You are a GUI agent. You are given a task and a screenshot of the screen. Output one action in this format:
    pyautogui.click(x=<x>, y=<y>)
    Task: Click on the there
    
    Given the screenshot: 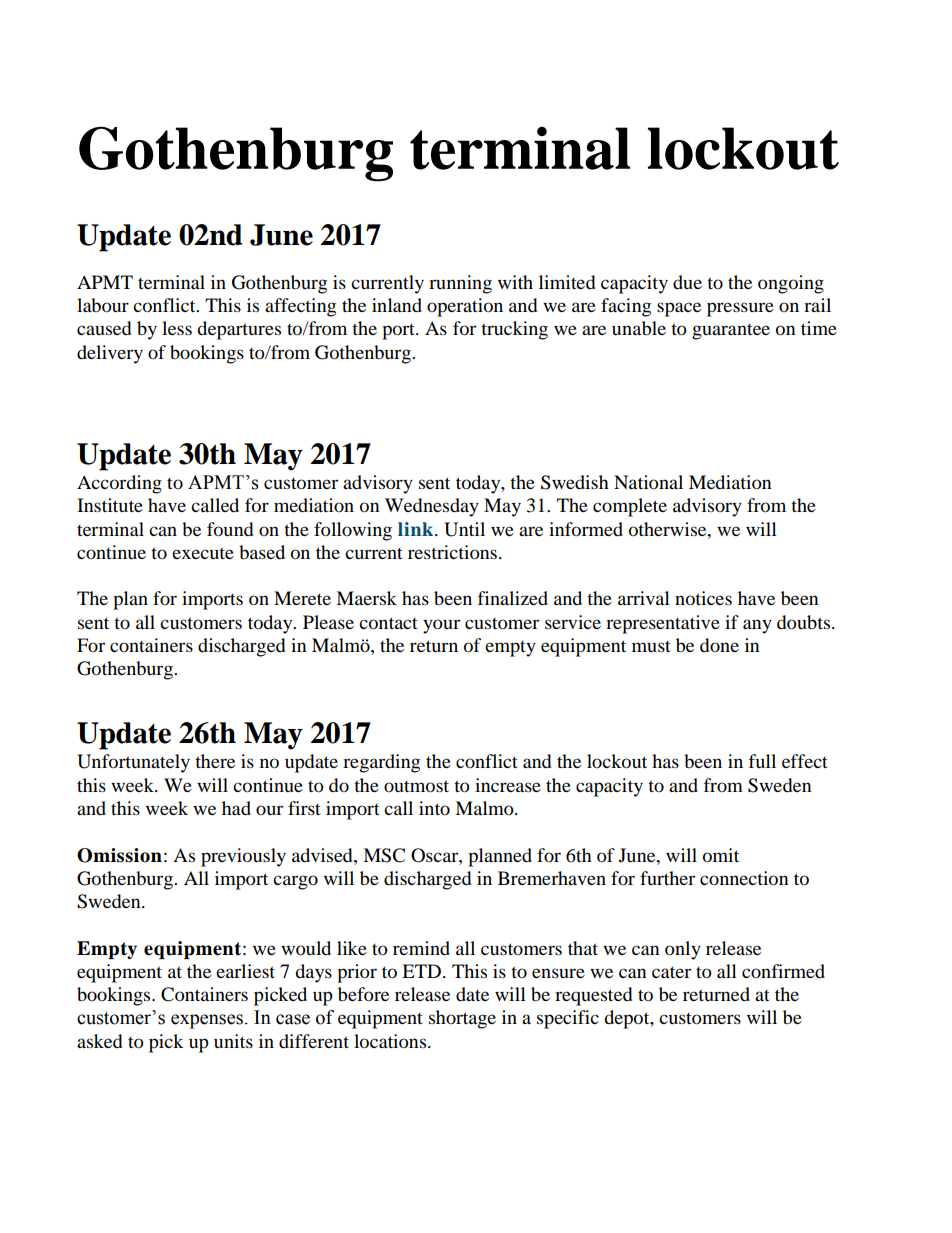 What is the action you would take?
    pyautogui.click(x=215, y=761)
